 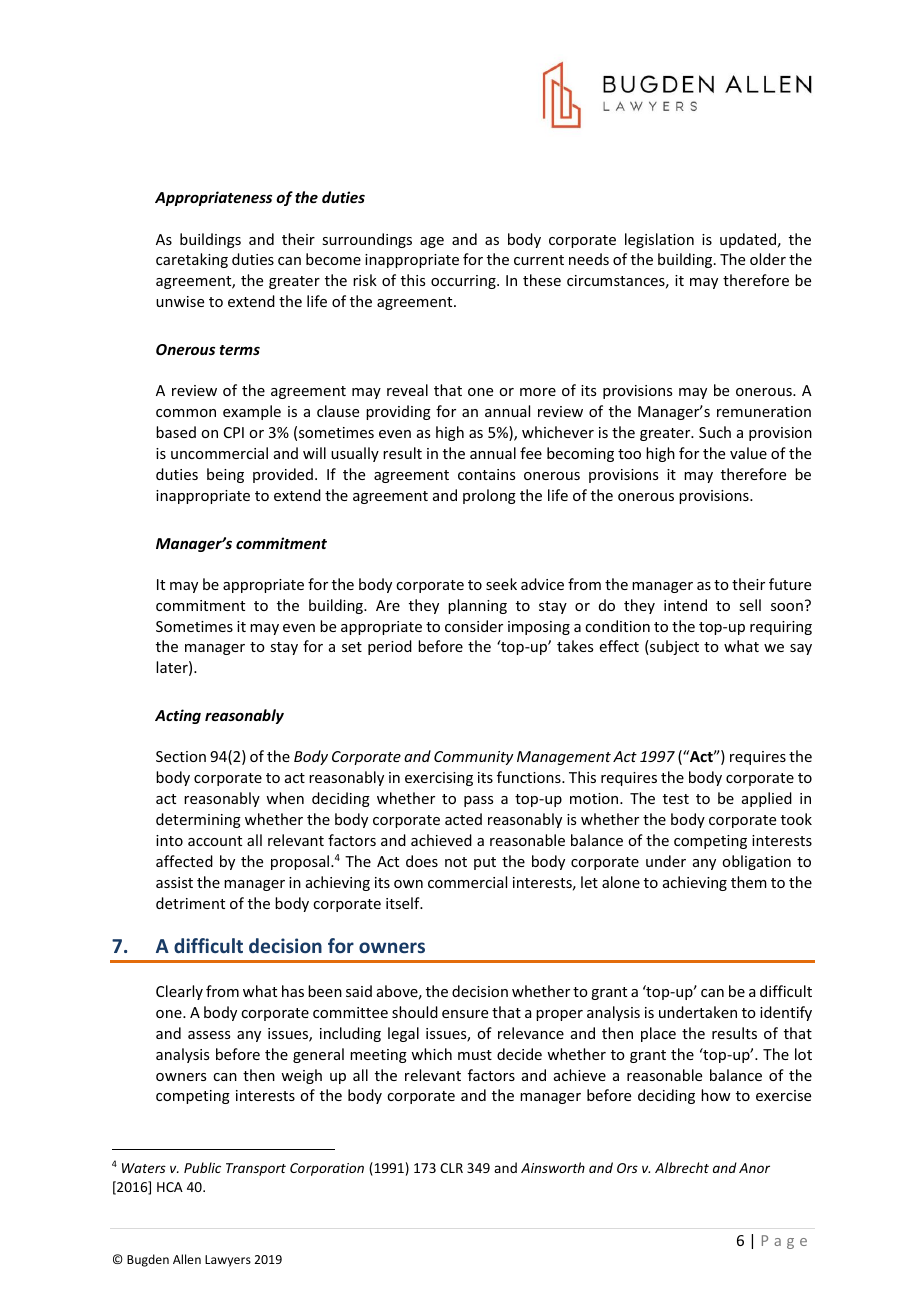 I want to click on Lawyers, so click(x=228, y=1261).
